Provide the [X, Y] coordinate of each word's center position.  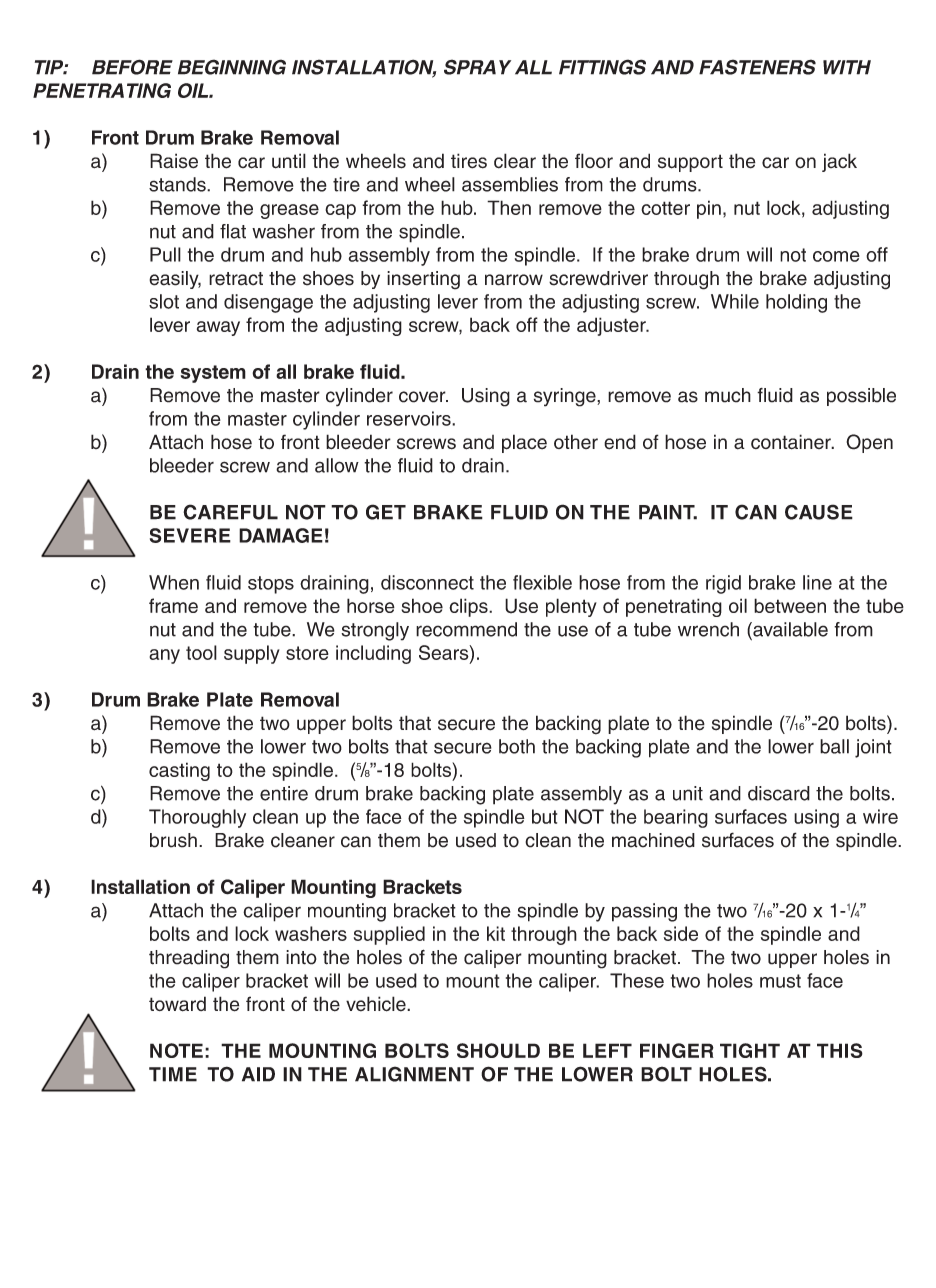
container [792, 442]
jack [839, 162]
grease [289, 211]
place [524, 443]
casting [179, 771]
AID [258, 1074]
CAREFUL [230, 512]
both [517, 746]
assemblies [510, 184]
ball [834, 746]
